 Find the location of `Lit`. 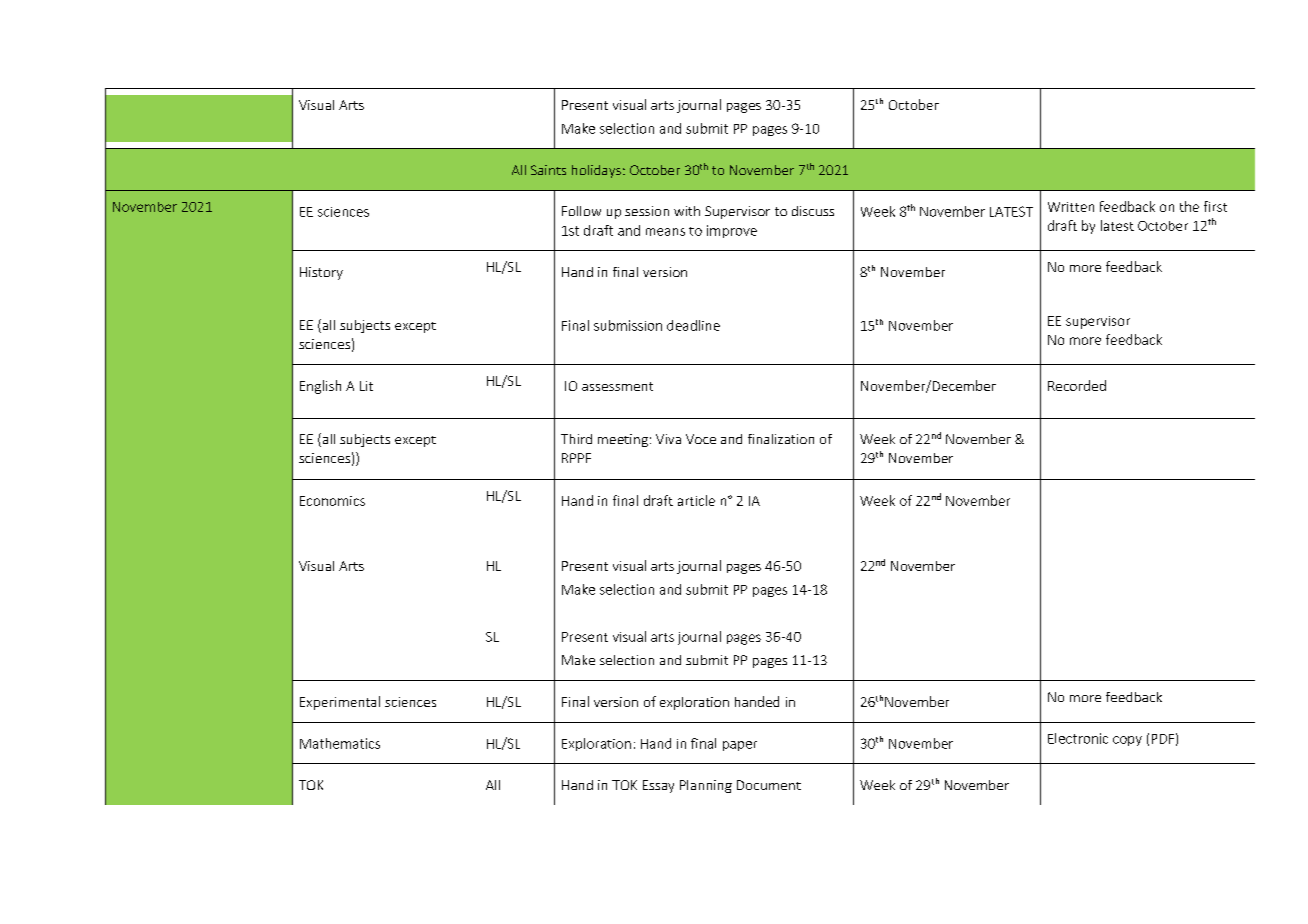

Lit is located at coordinates (366, 386).
